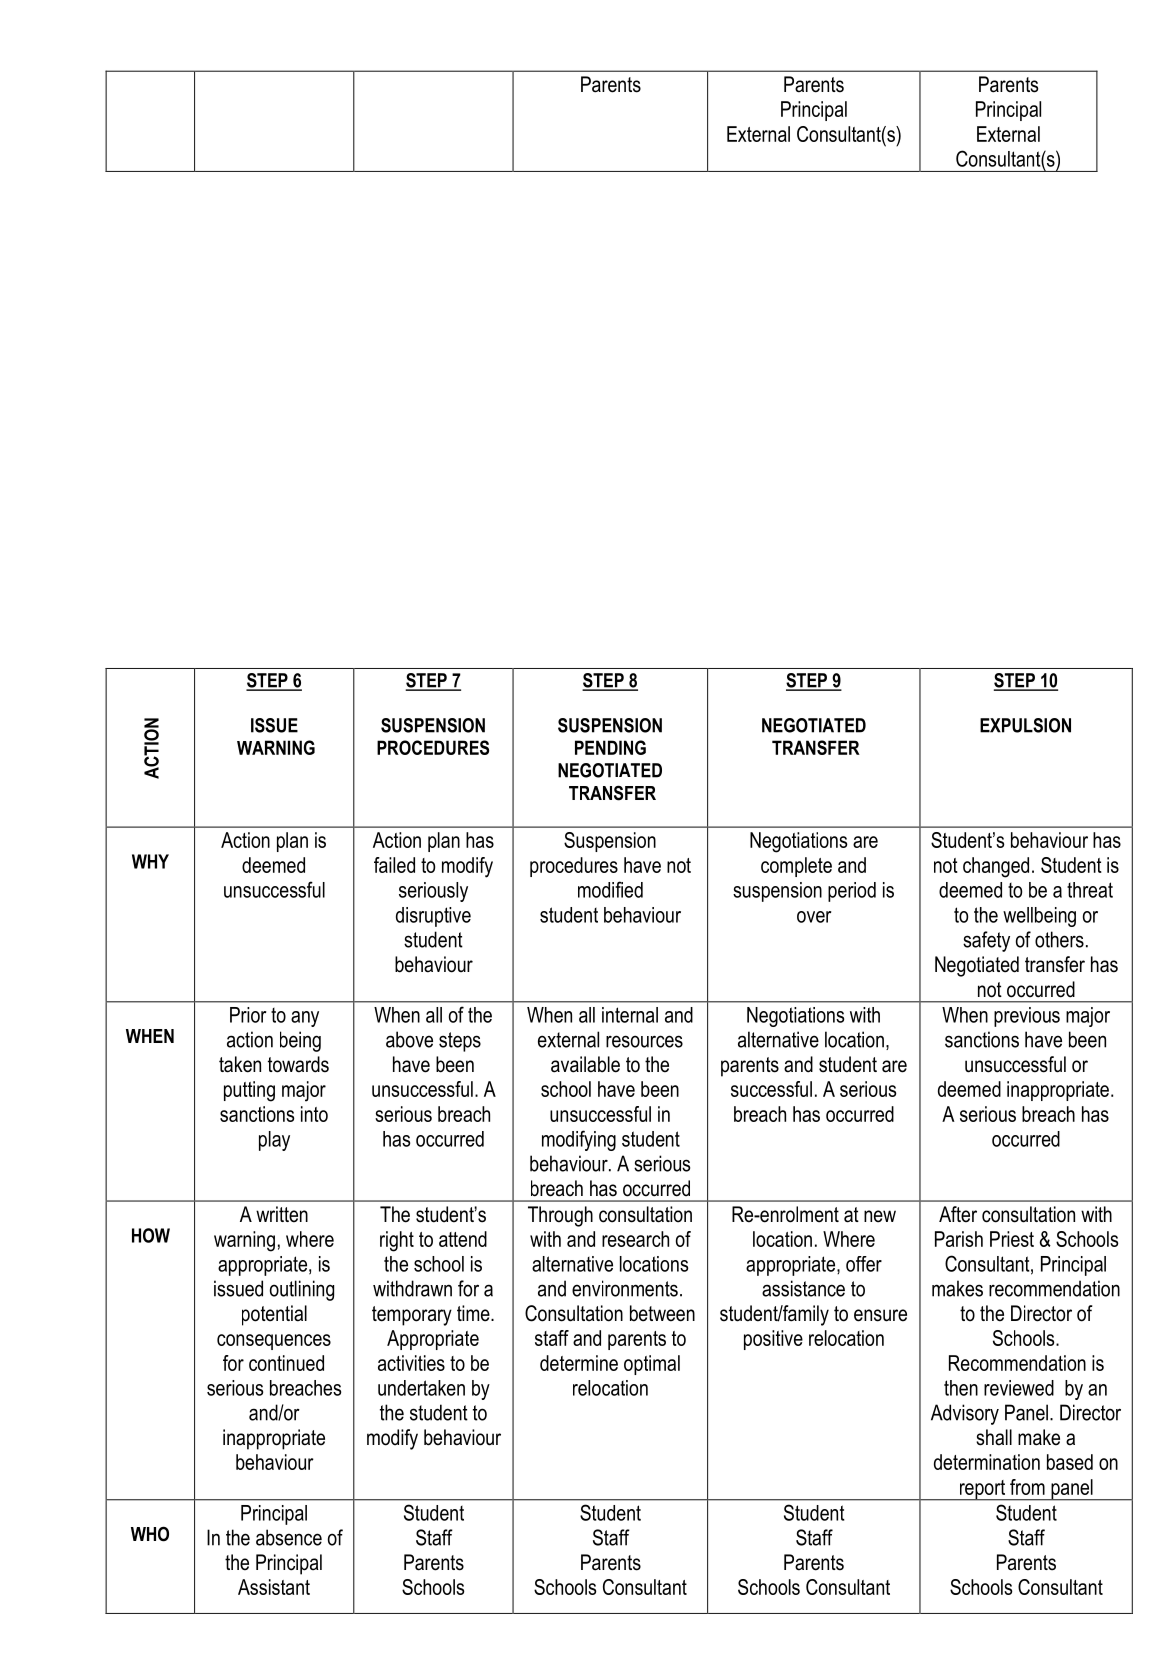 The height and width of the document is (1654, 1170). I want to click on EXPULSION, so click(1025, 725).
